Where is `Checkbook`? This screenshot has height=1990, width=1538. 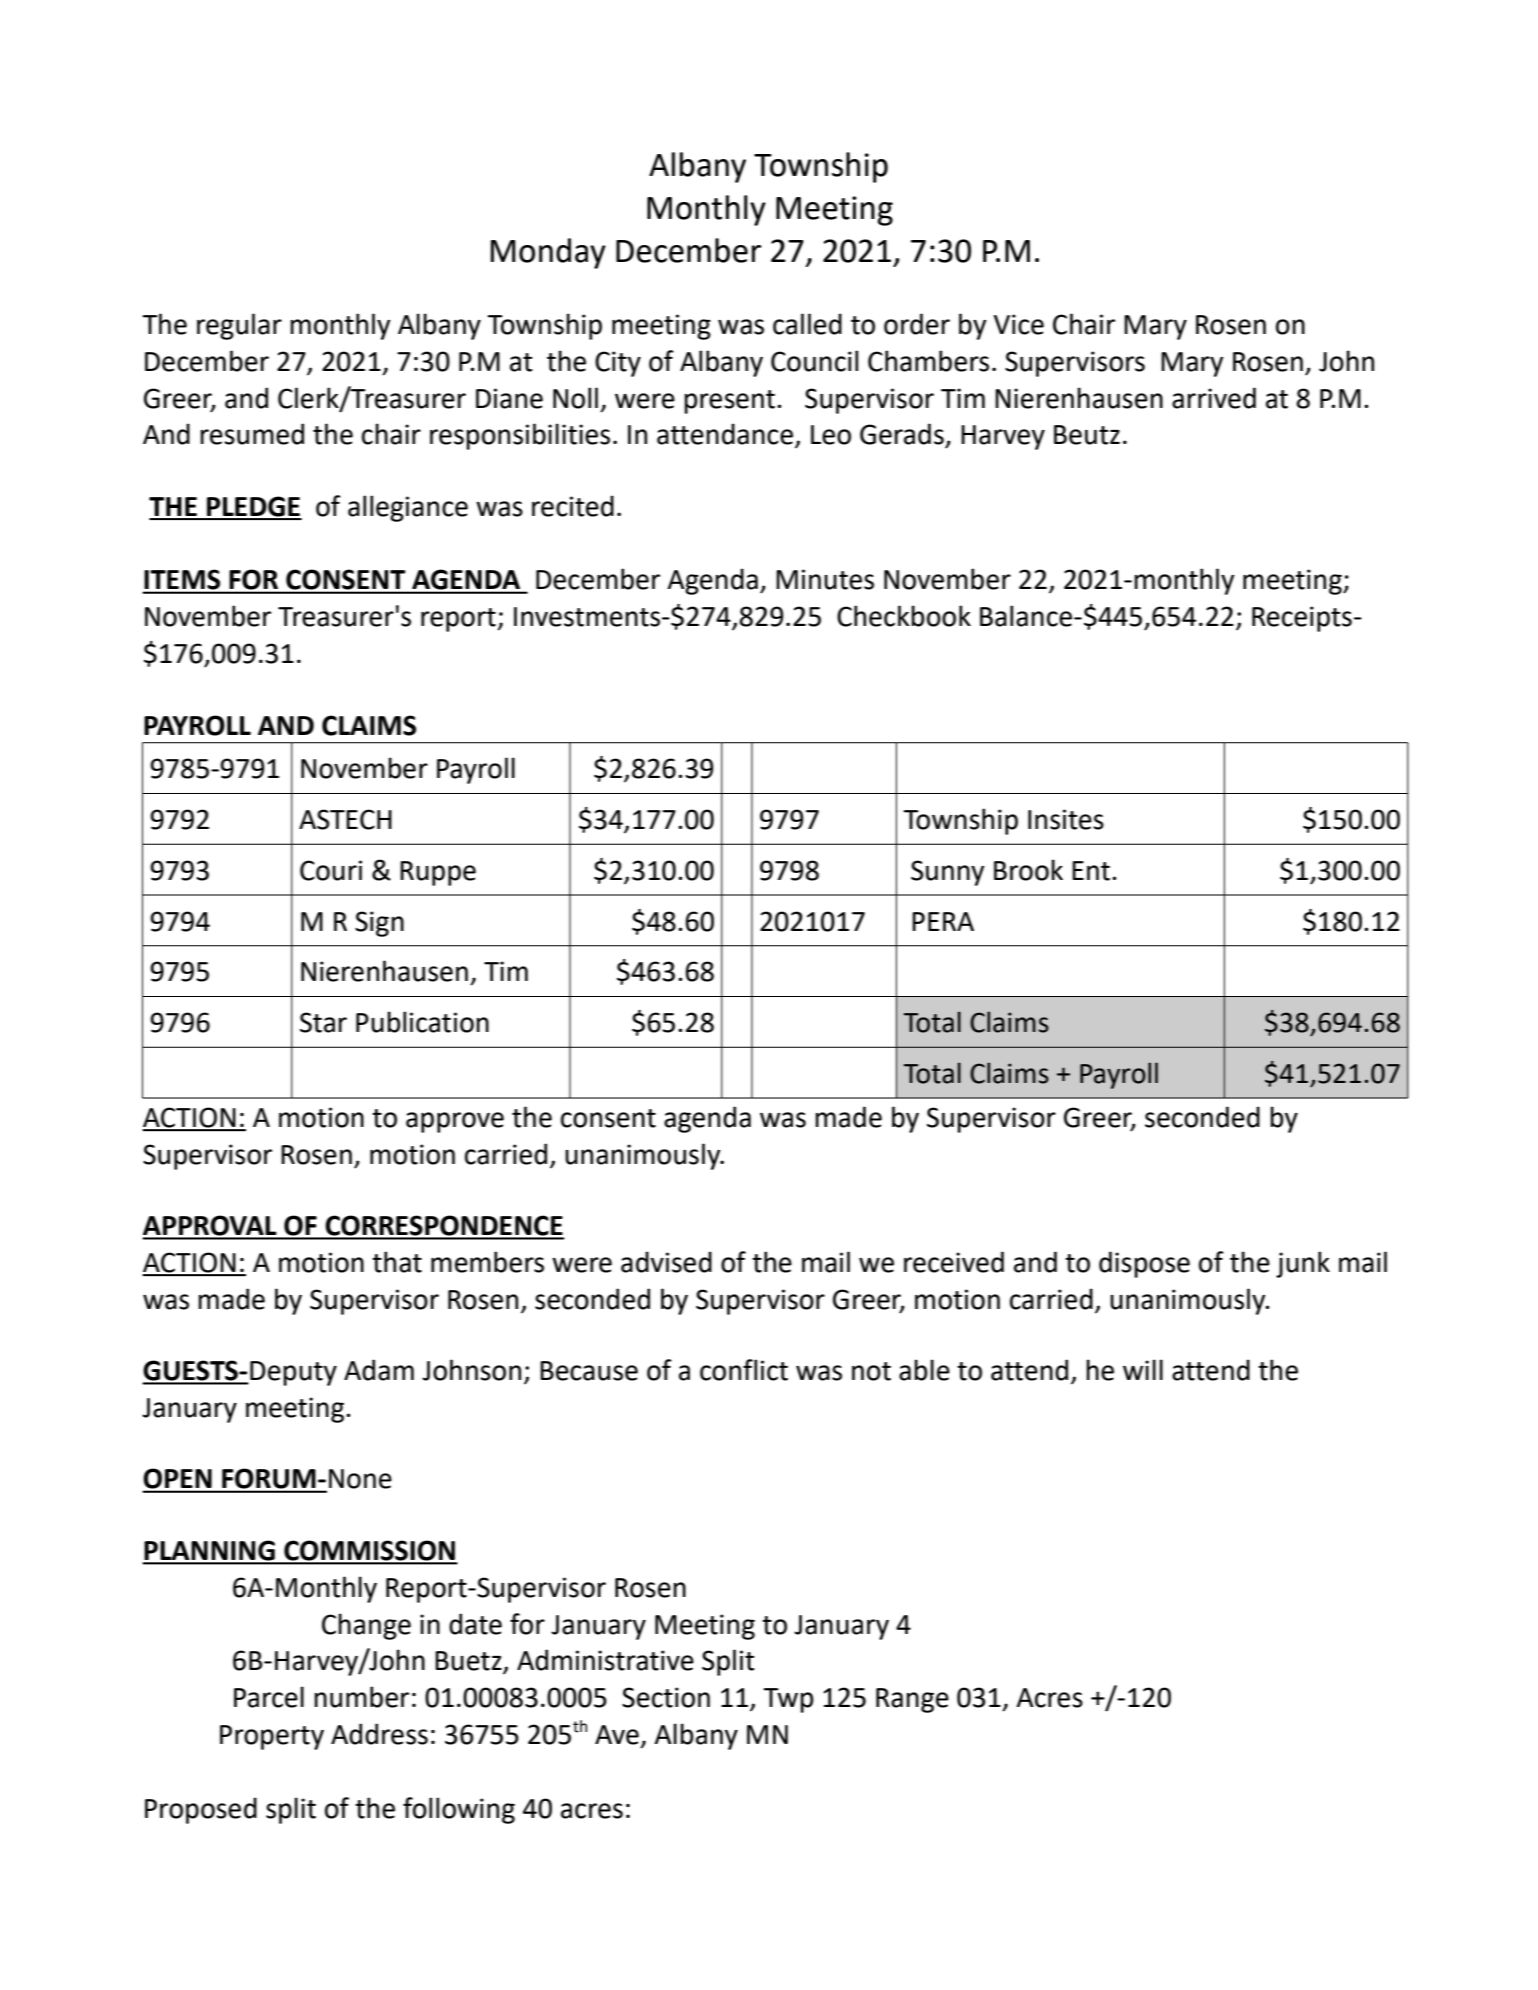
Checkbook is located at coordinates (904, 616).
